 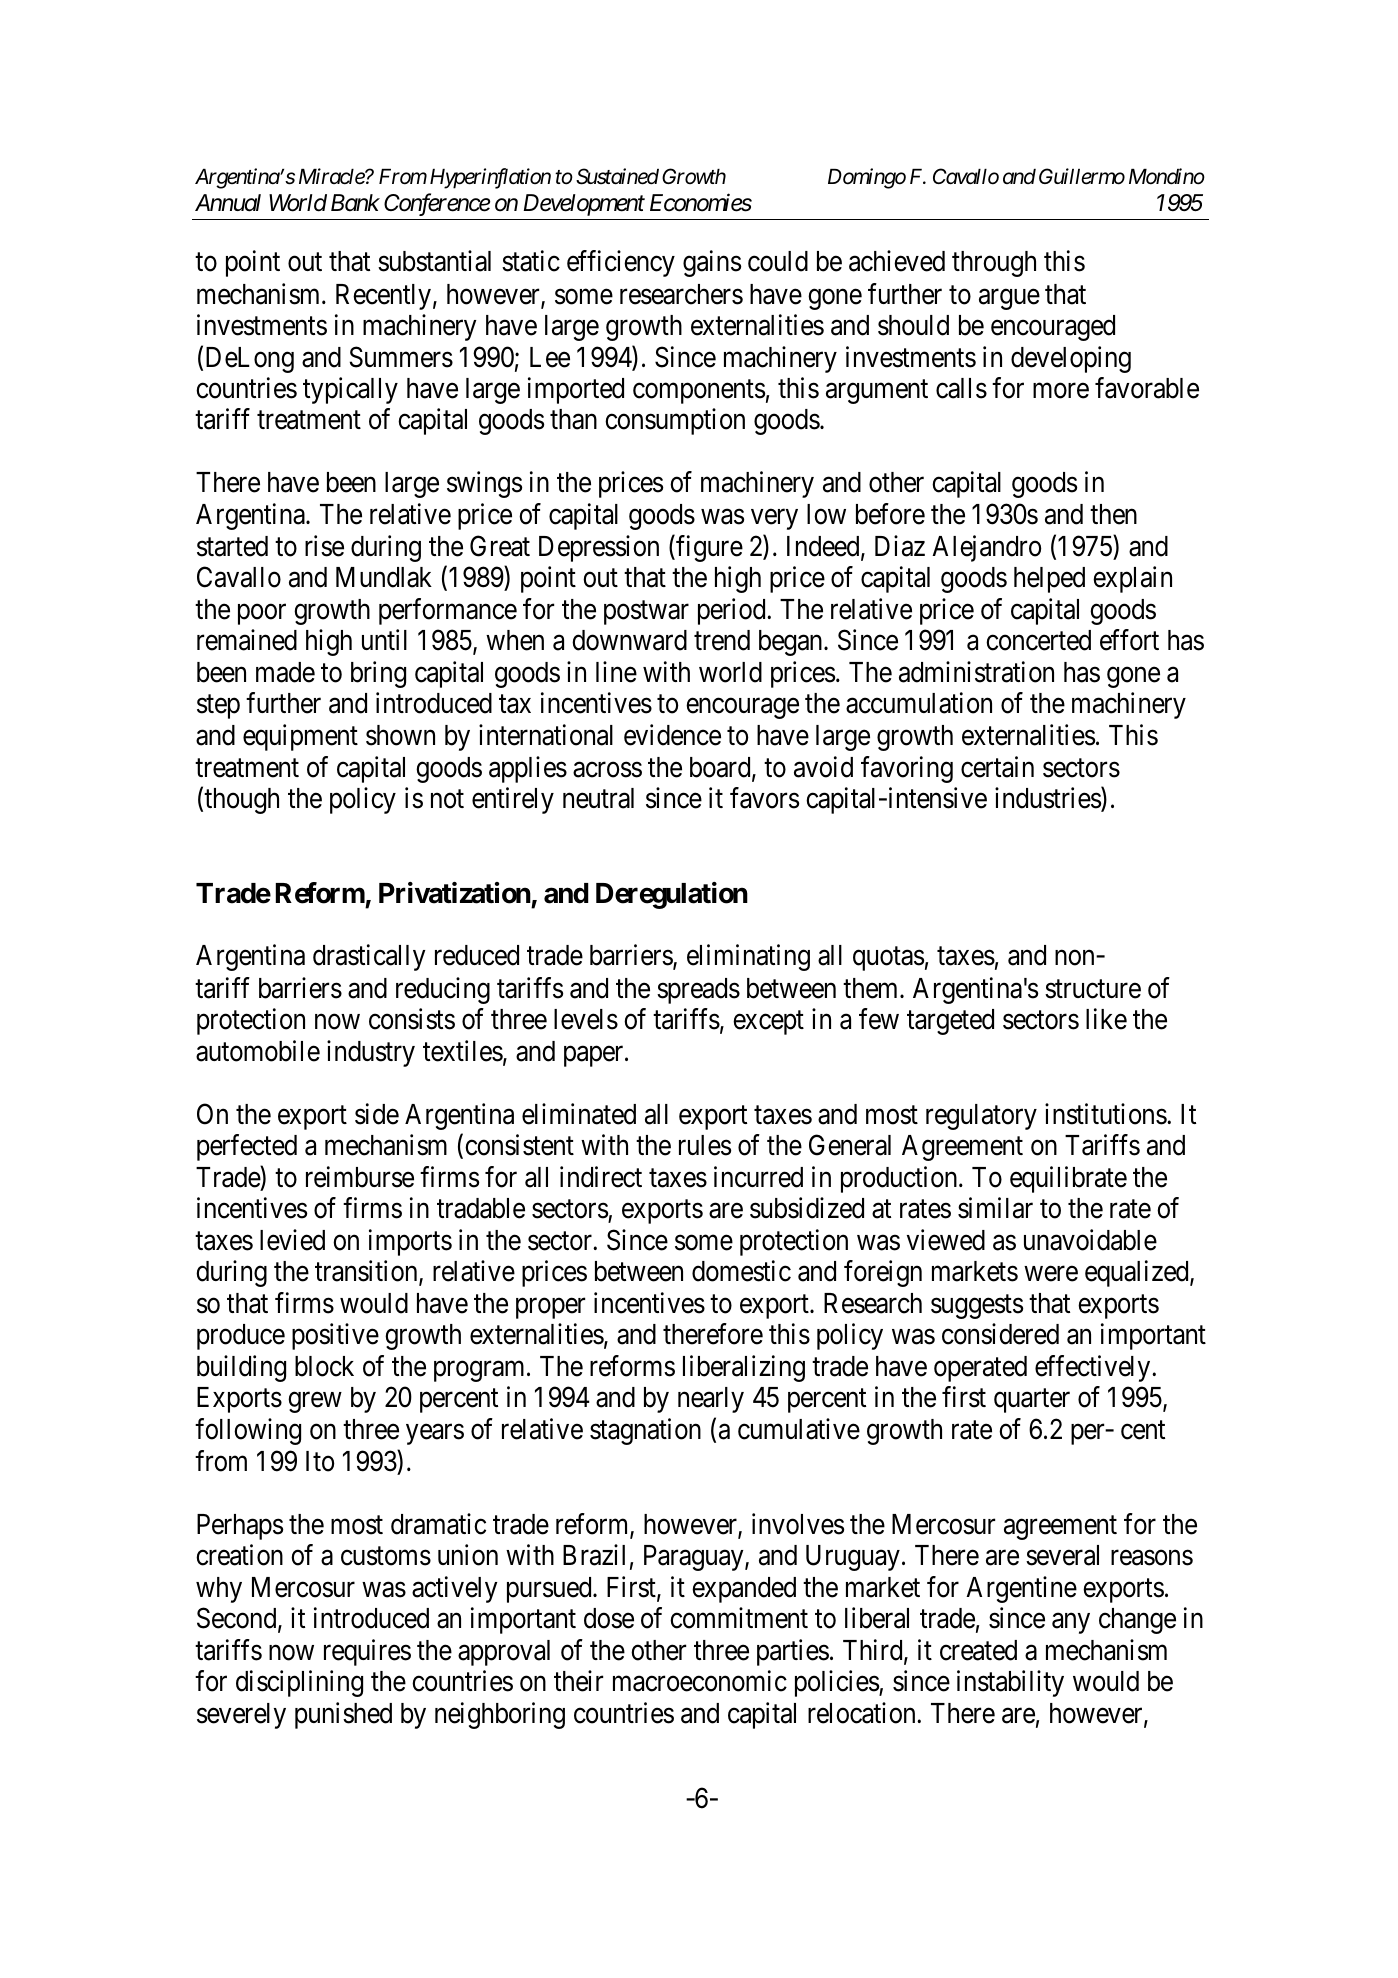 What do you see at coordinates (300, 737) in the screenshot?
I see `equipment` at bounding box center [300, 737].
